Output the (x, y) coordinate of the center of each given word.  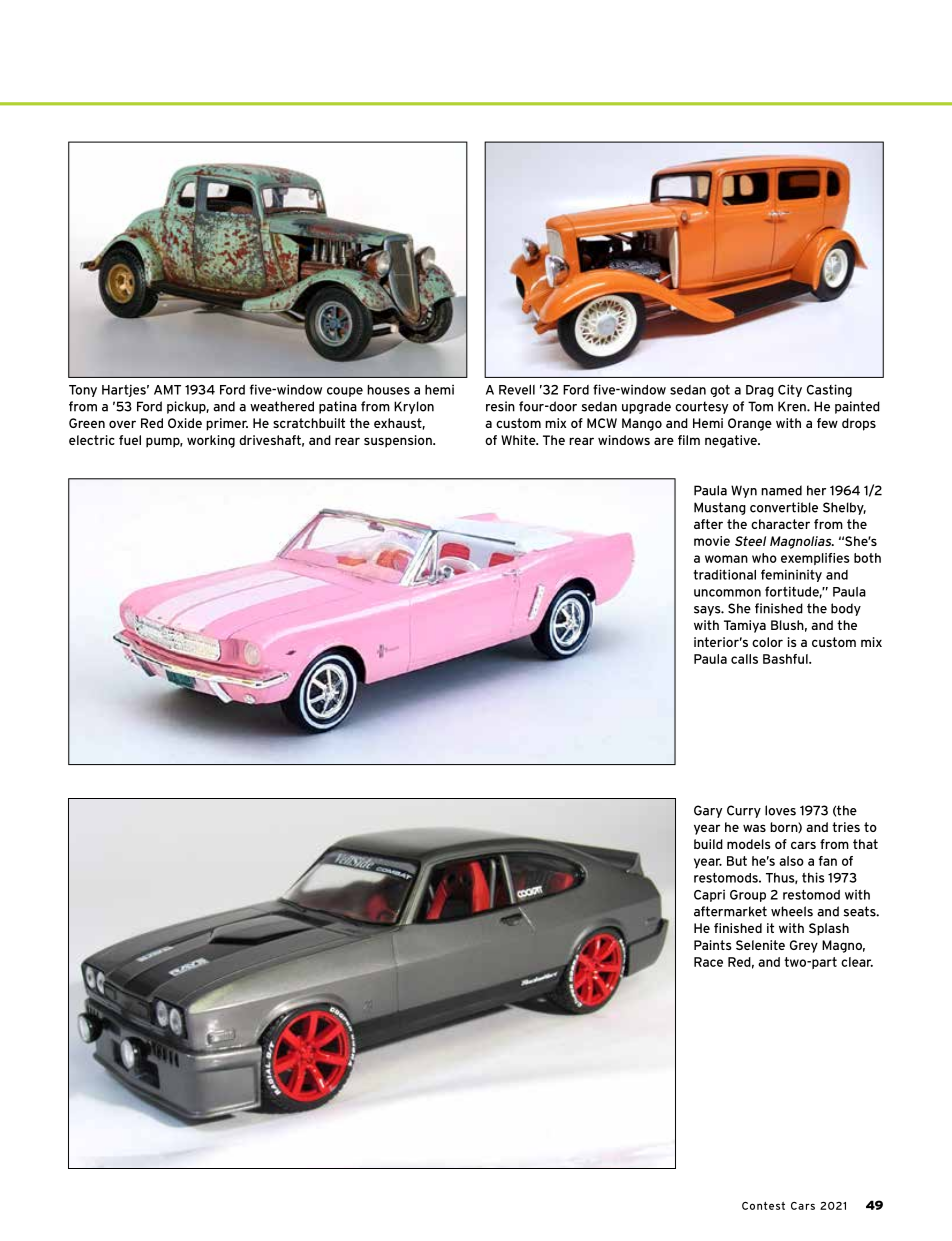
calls (744, 659)
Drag (760, 391)
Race (708, 962)
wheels (792, 911)
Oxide (185, 423)
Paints (712, 945)
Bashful (786, 659)
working (211, 441)
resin (500, 406)
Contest (763, 1206)
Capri (709, 896)
